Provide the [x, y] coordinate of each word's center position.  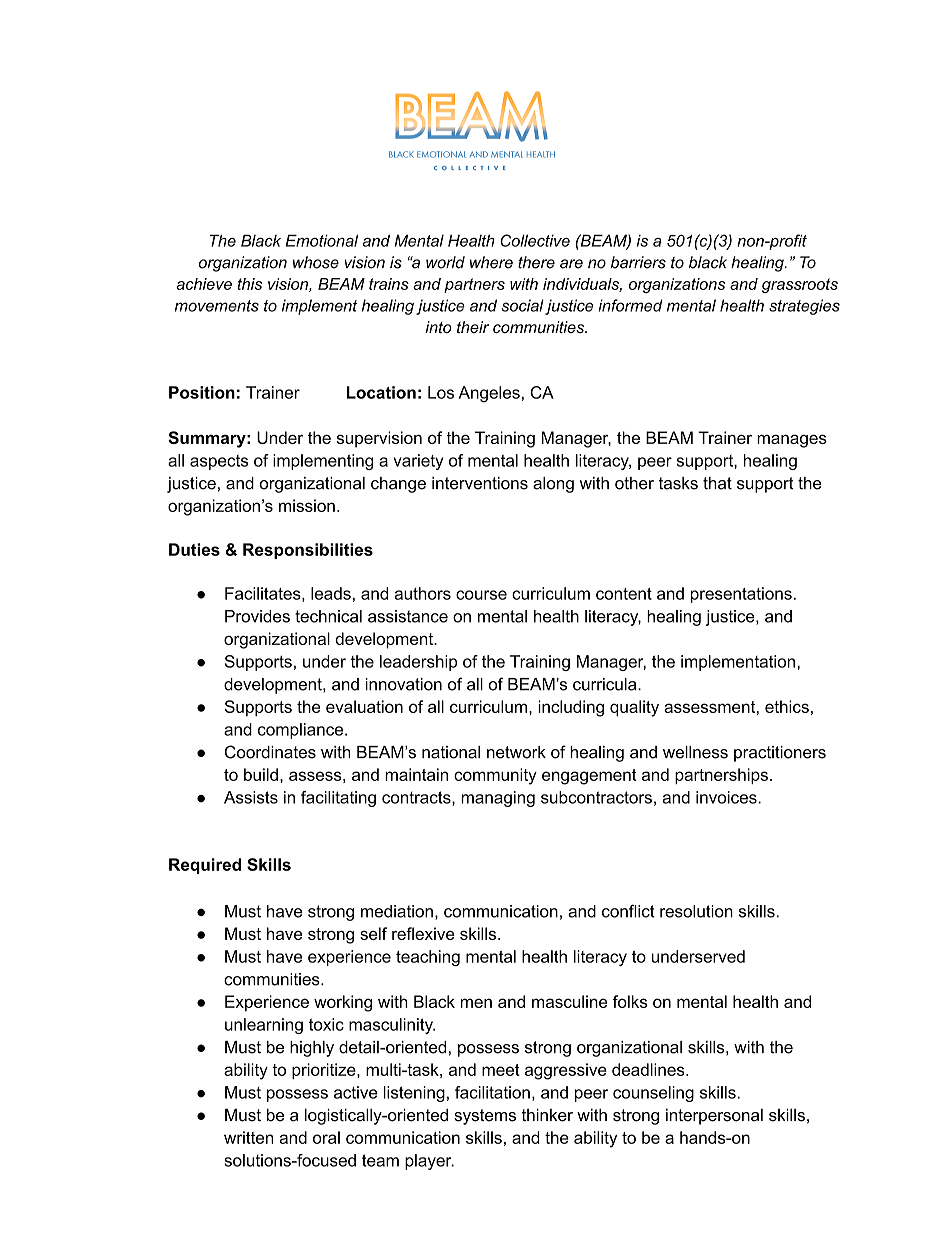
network [516, 752]
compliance [302, 731]
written [249, 1137]
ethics [787, 706]
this [249, 284]
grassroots [800, 285]
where [491, 262]
